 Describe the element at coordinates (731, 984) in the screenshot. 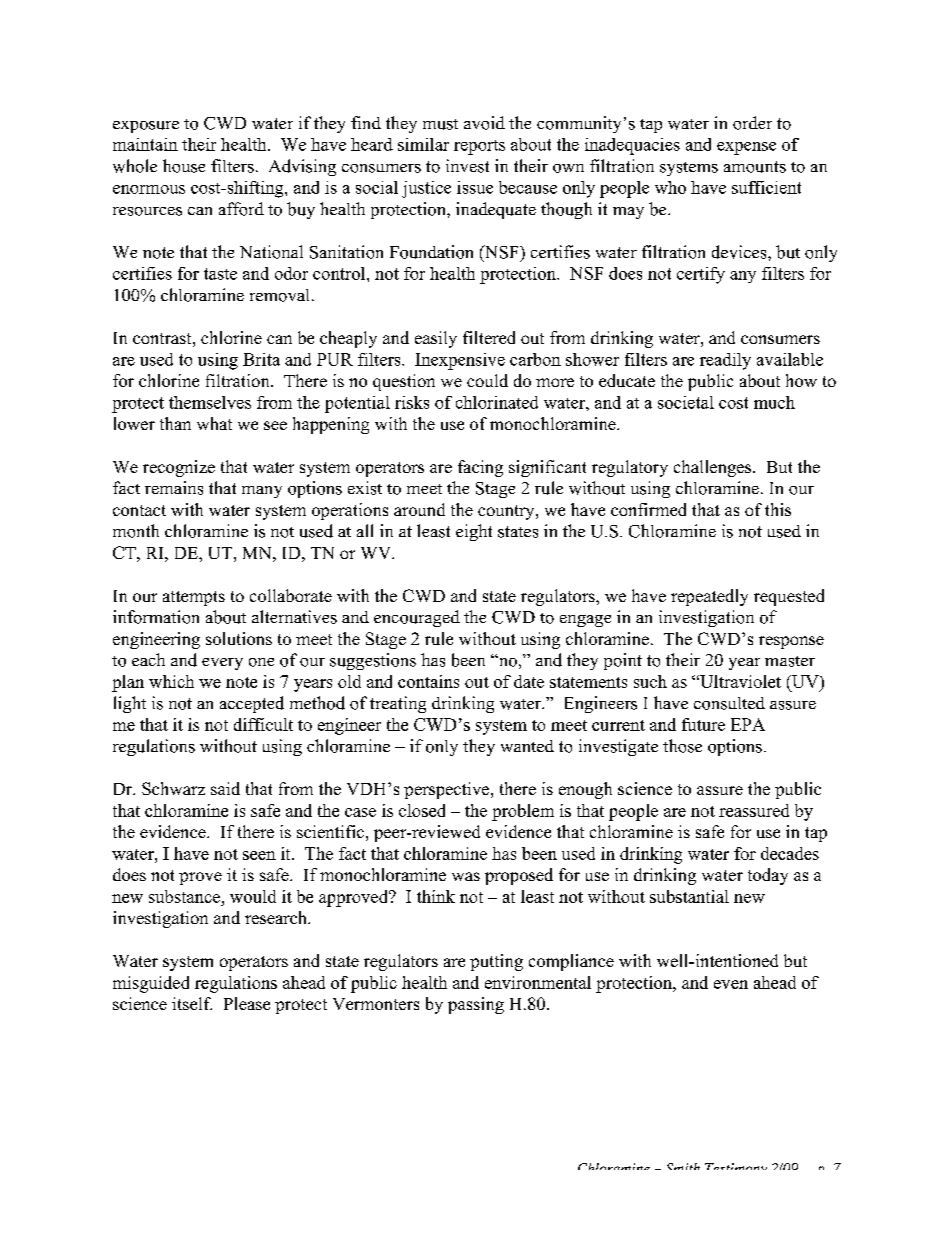

I see `even` at that location.
